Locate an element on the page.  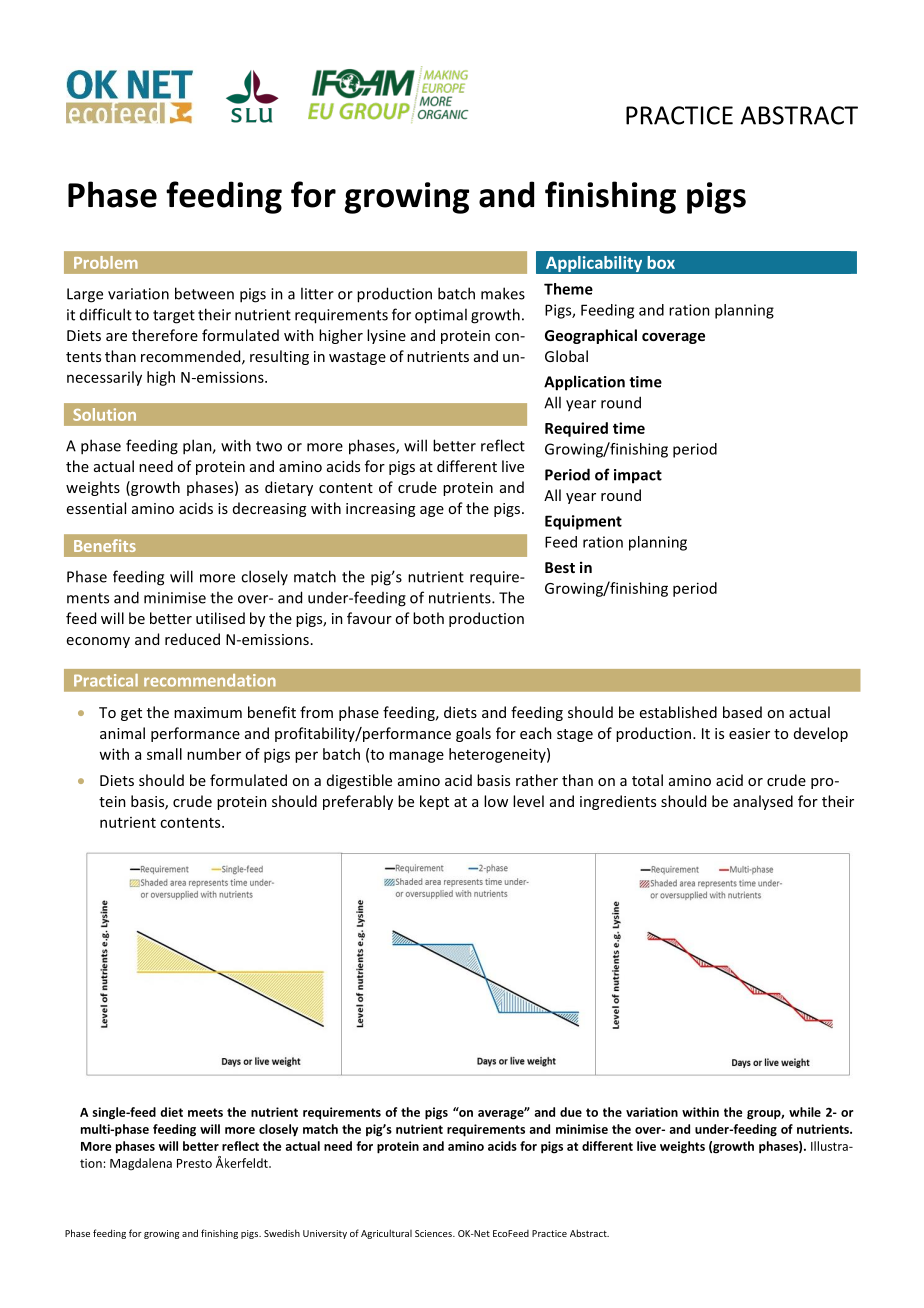
goals is located at coordinates (473, 734).
